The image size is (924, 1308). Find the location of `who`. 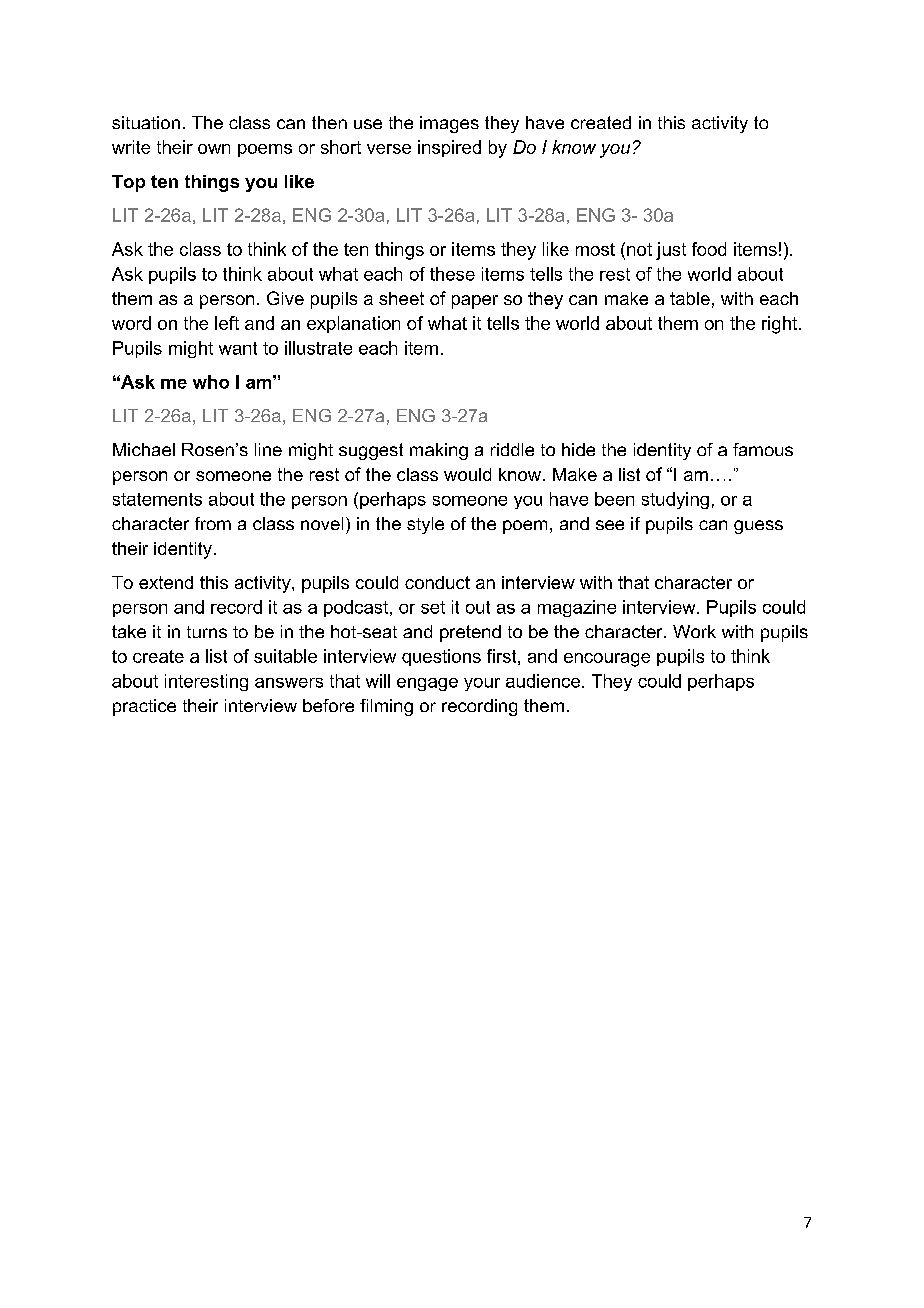

who is located at coordinates (211, 382).
